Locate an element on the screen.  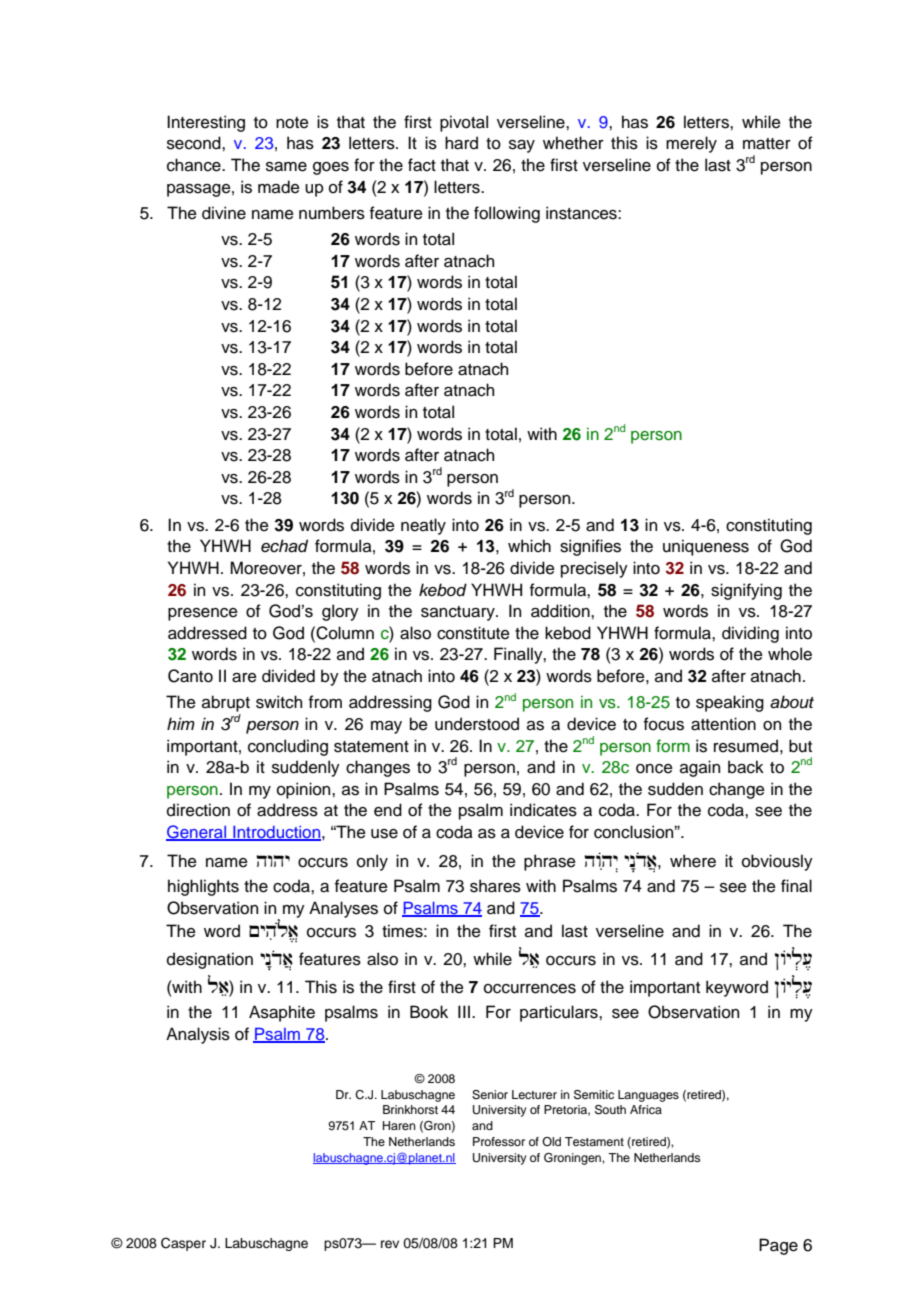
hard is located at coordinates (461, 143).
